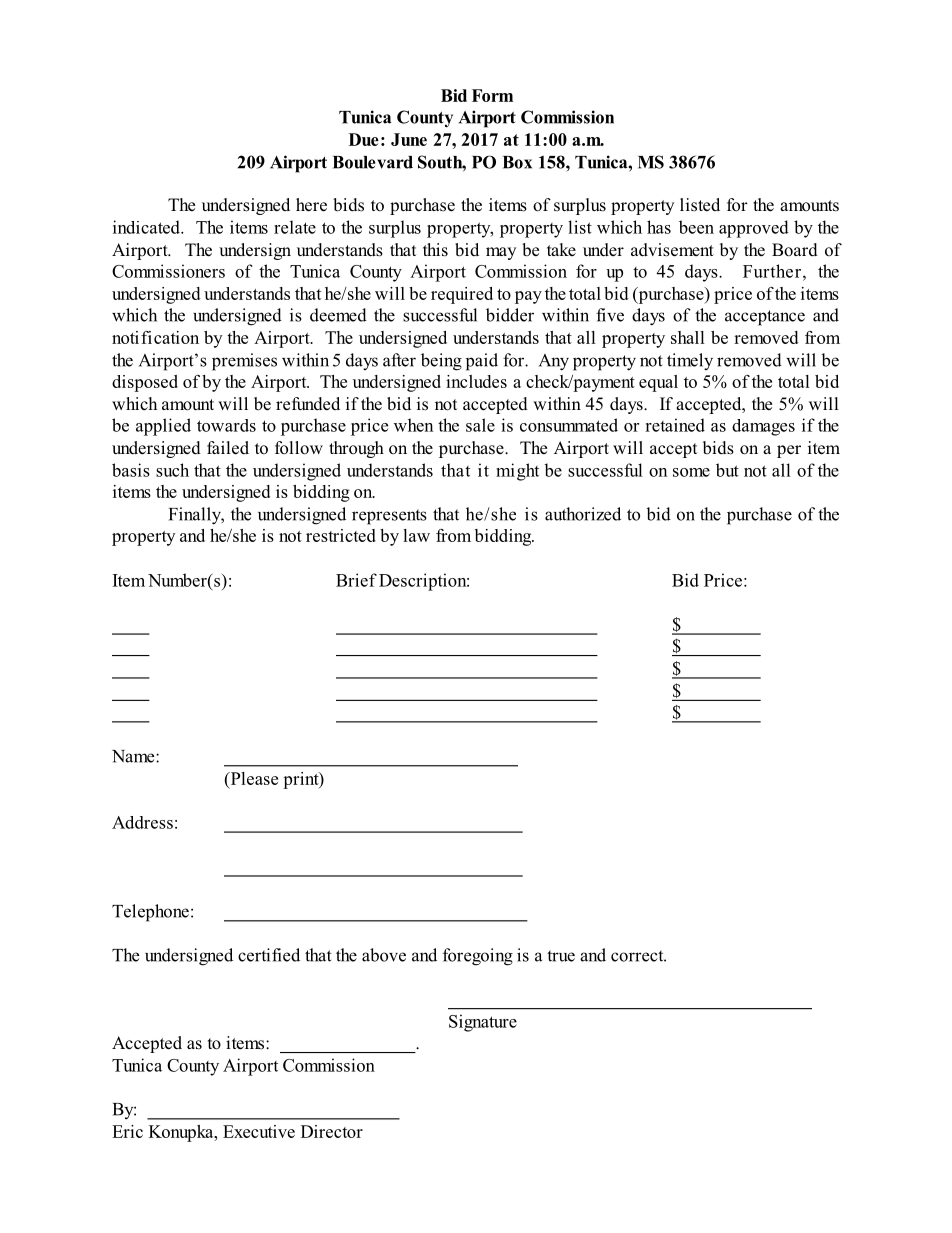  Describe the element at coordinates (561, 956) in the document. I see `true` at that location.
